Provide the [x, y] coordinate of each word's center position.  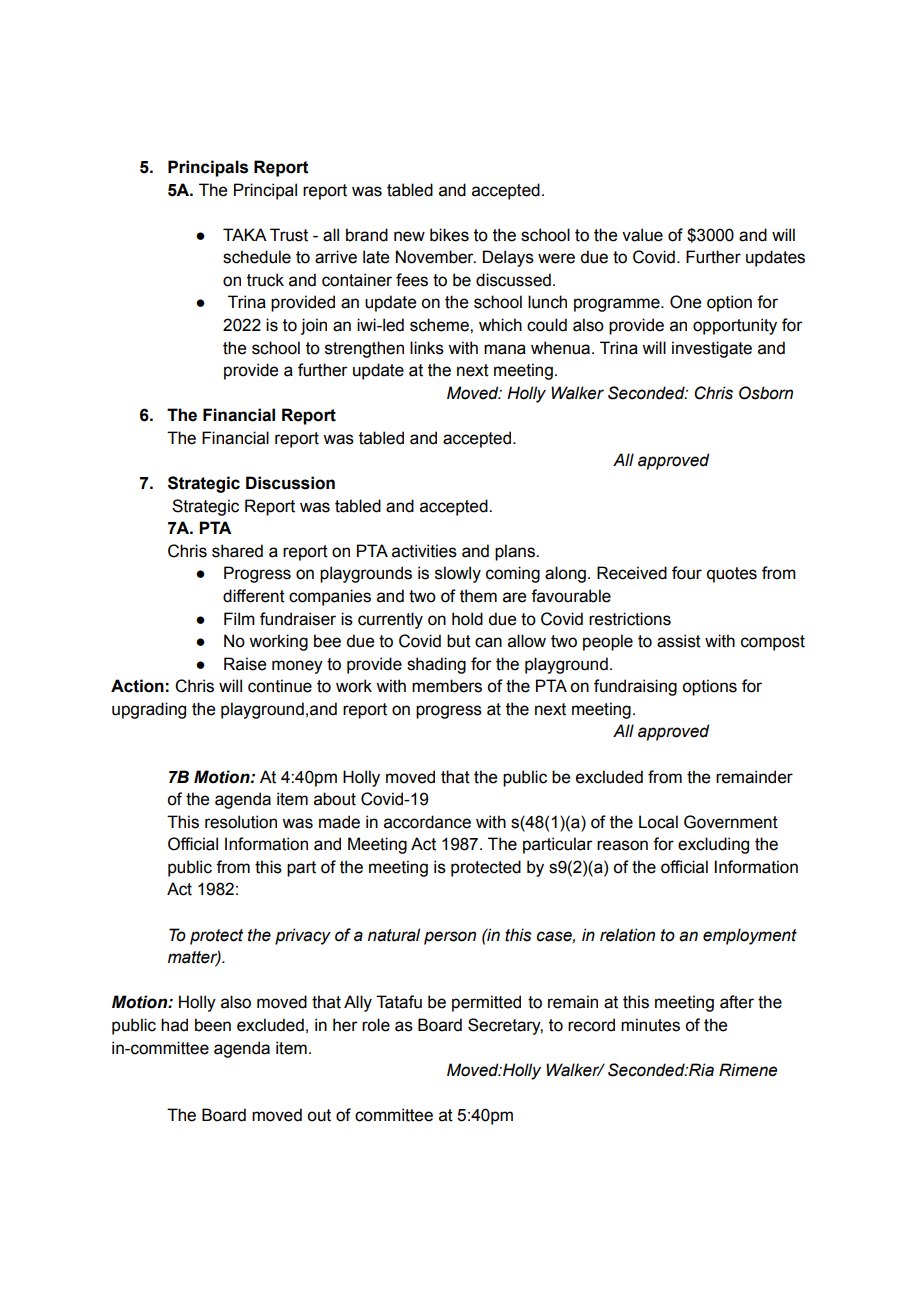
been [213, 1025]
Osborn [766, 393]
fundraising [635, 687]
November [436, 257]
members [447, 686]
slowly [458, 574]
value [642, 235]
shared [237, 551]
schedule [257, 257]
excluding [713, 845]
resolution [241, 822]
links [427, 348]
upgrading [149, 710]
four [687, 573]
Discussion [290, 483]
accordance [427, 822]
